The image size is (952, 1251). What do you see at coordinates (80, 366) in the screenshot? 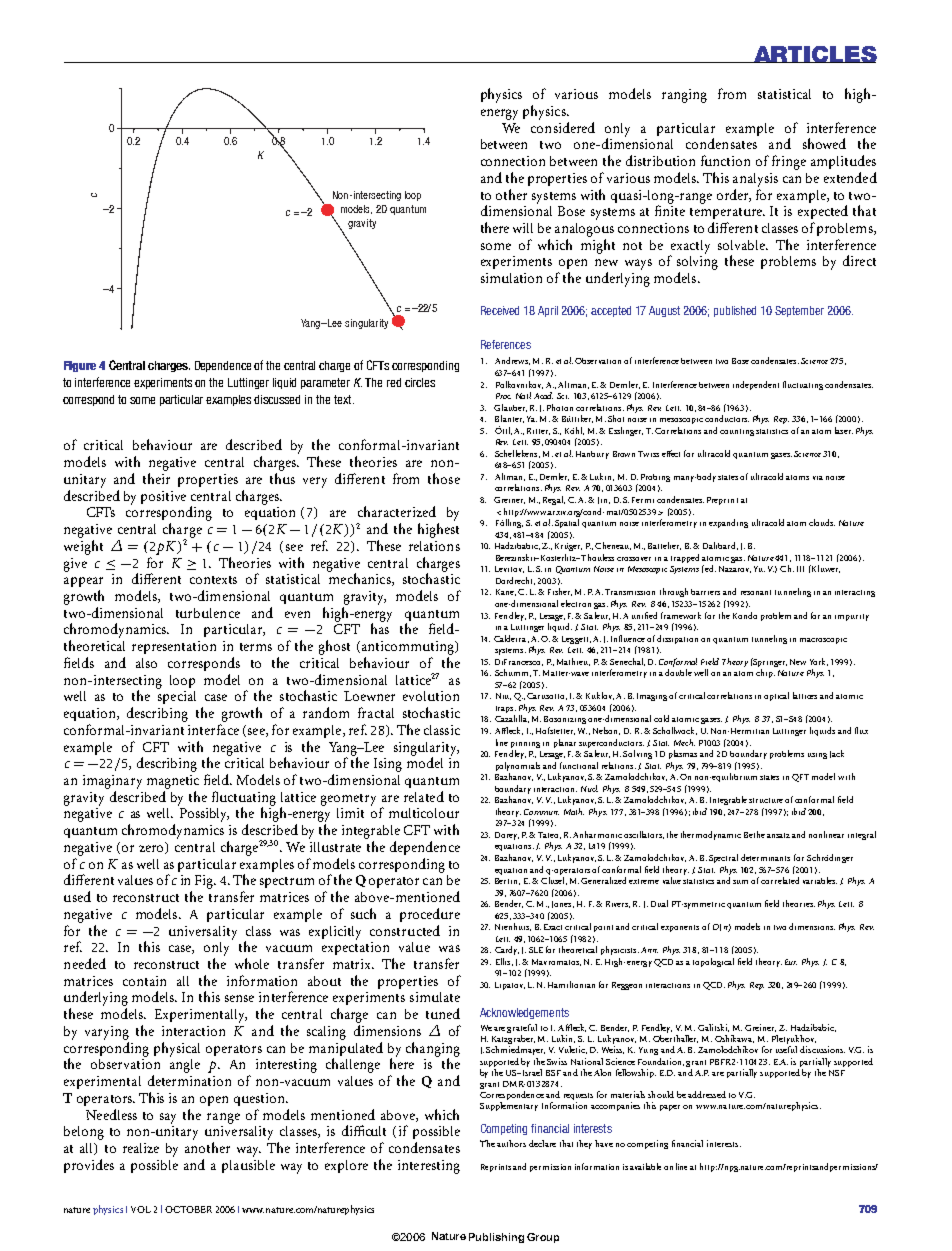
I see `Figure` at bounding box center [80, 366].
